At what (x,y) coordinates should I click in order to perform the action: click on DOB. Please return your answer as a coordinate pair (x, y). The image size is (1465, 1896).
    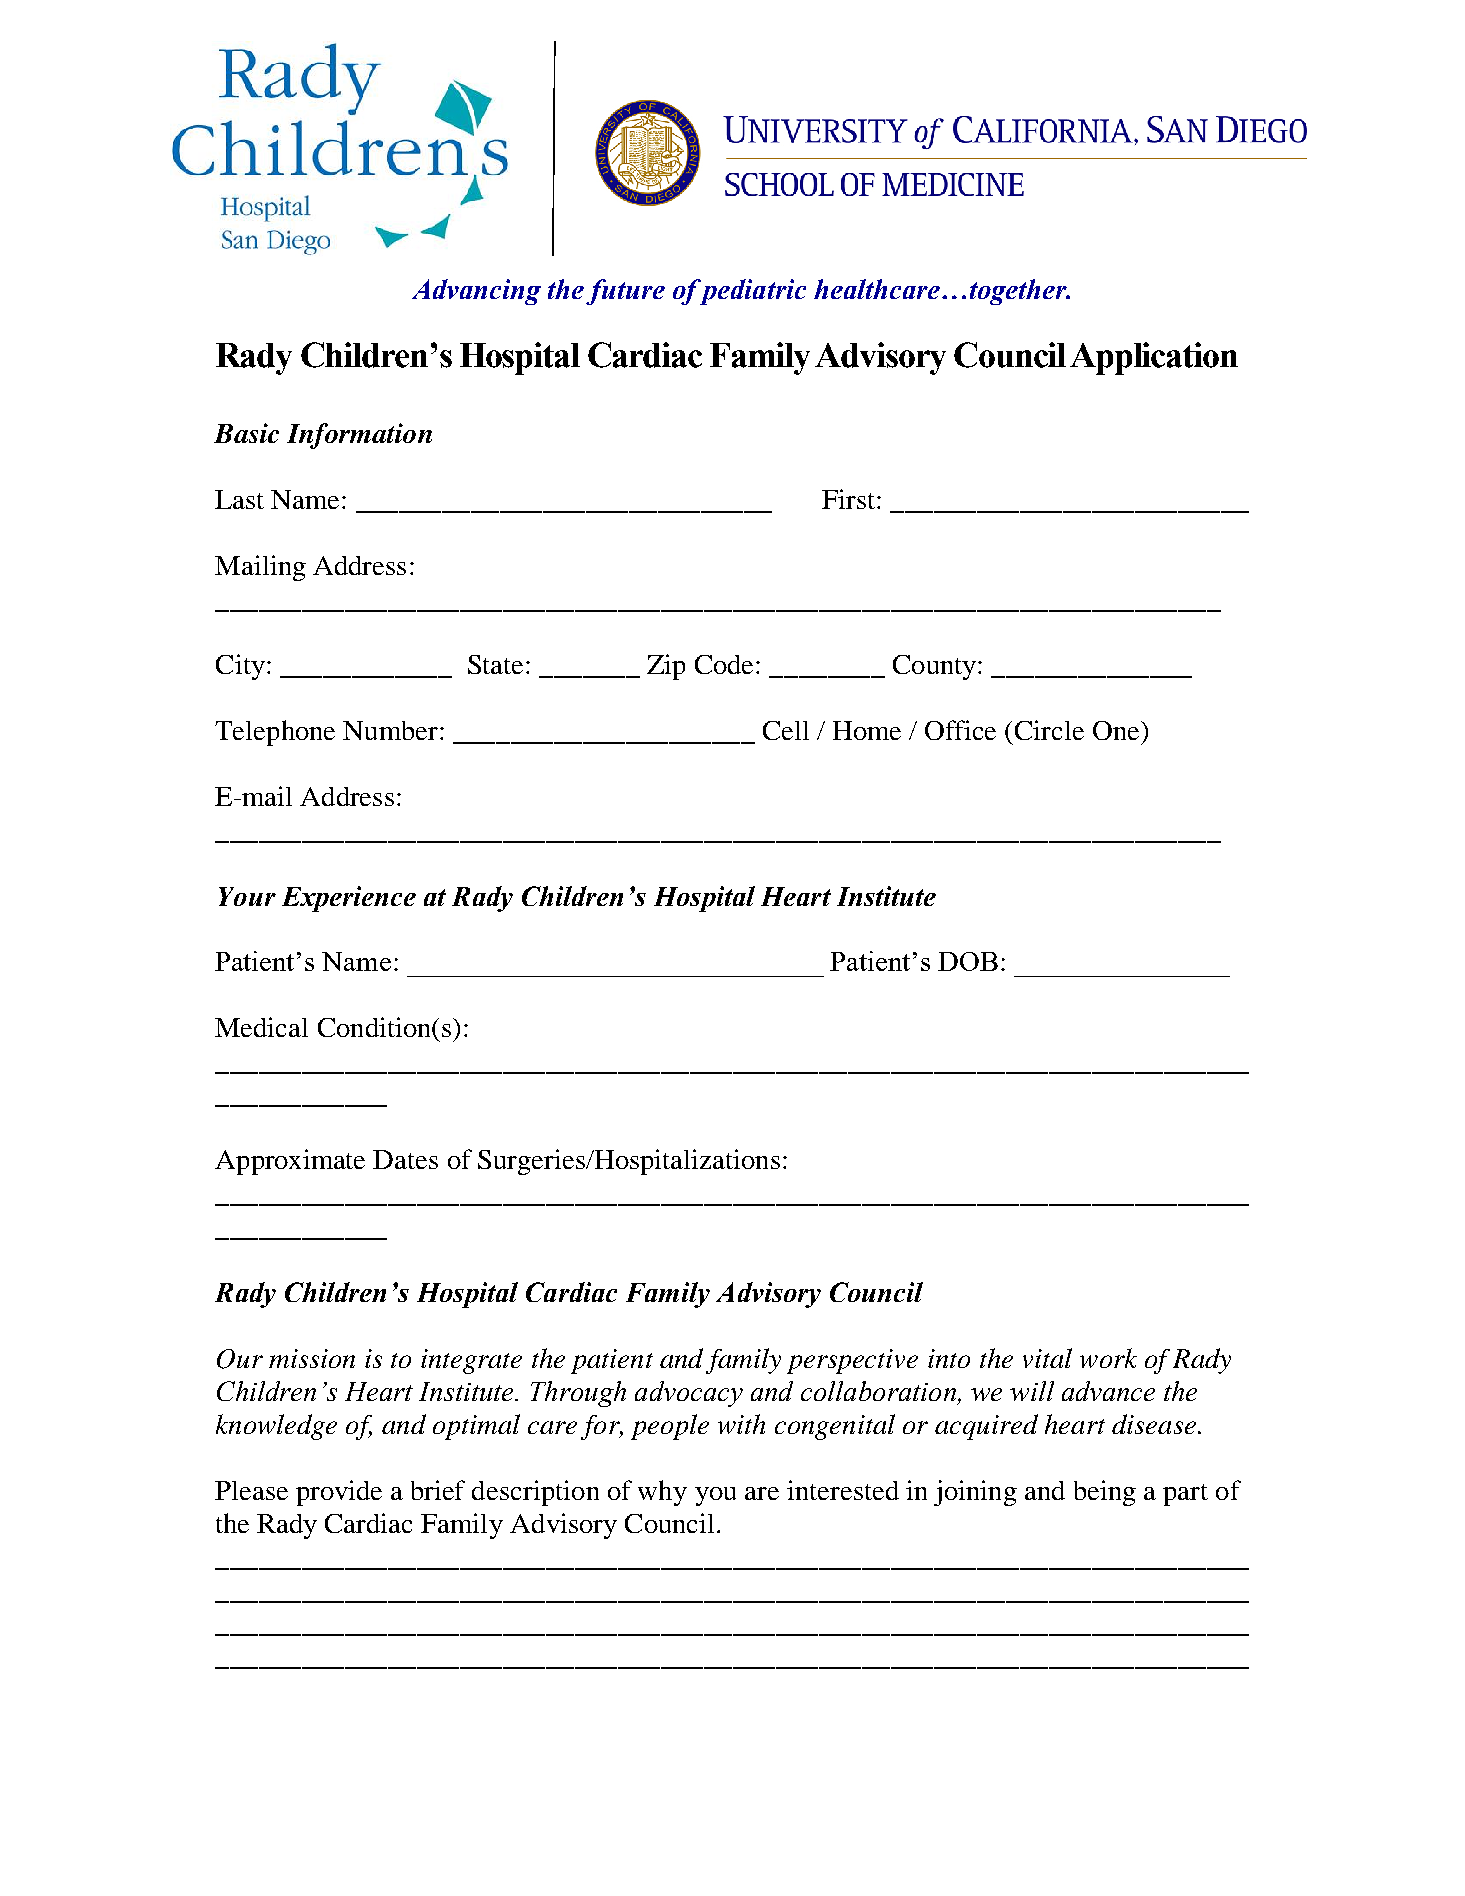
    Looking at the image, I should click on (968, 961).
